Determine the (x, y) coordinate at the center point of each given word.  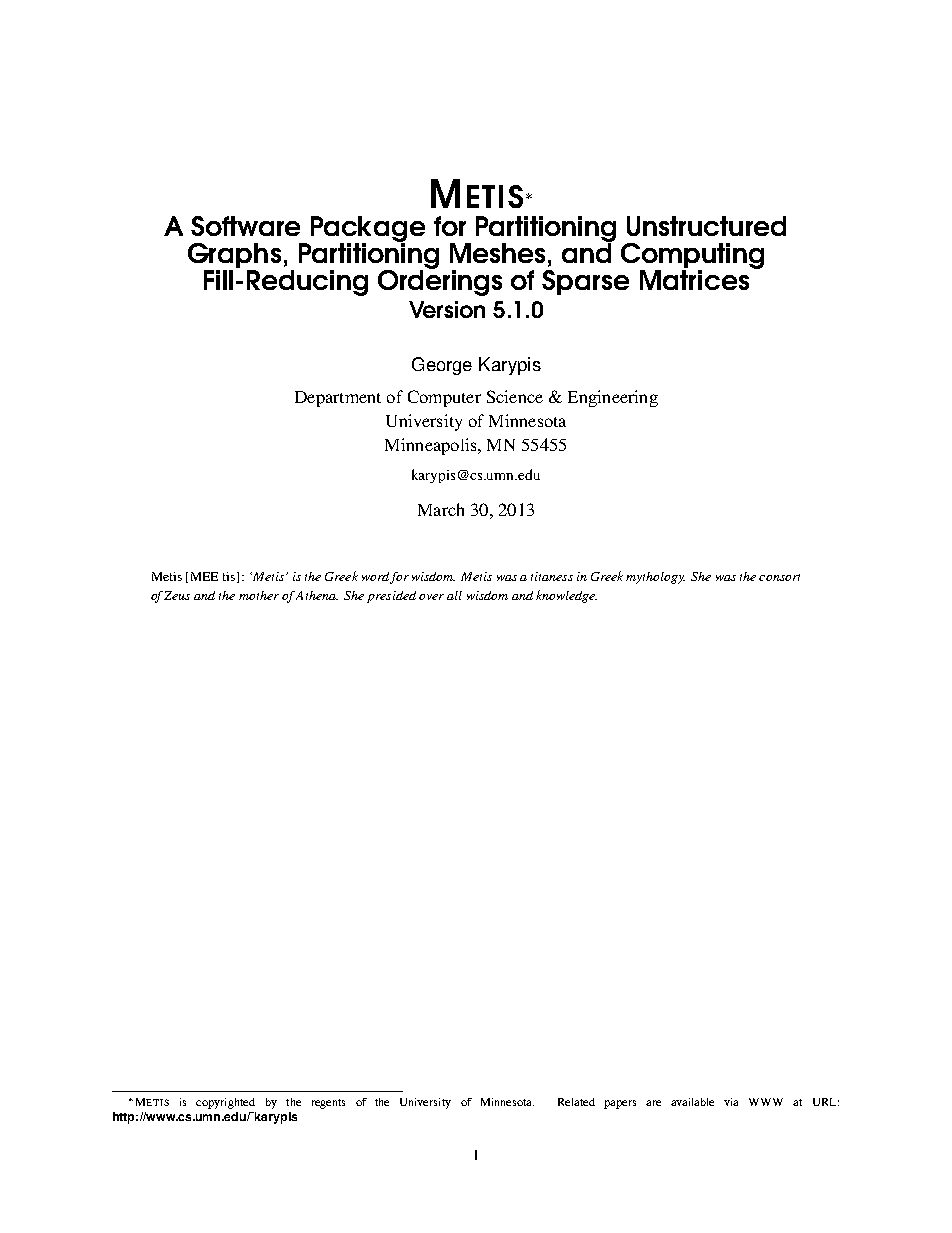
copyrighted (225, 1103)
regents (328, 1104)
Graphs (234, 255)
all (454, 595)
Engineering (613, 398)
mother (259, 595)
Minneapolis (432, 446)
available (692, 1102)
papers (620, 1104)
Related (576, 1102)
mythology (655, 578)
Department (338, 399)
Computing (692, 257)
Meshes (497, 253)
